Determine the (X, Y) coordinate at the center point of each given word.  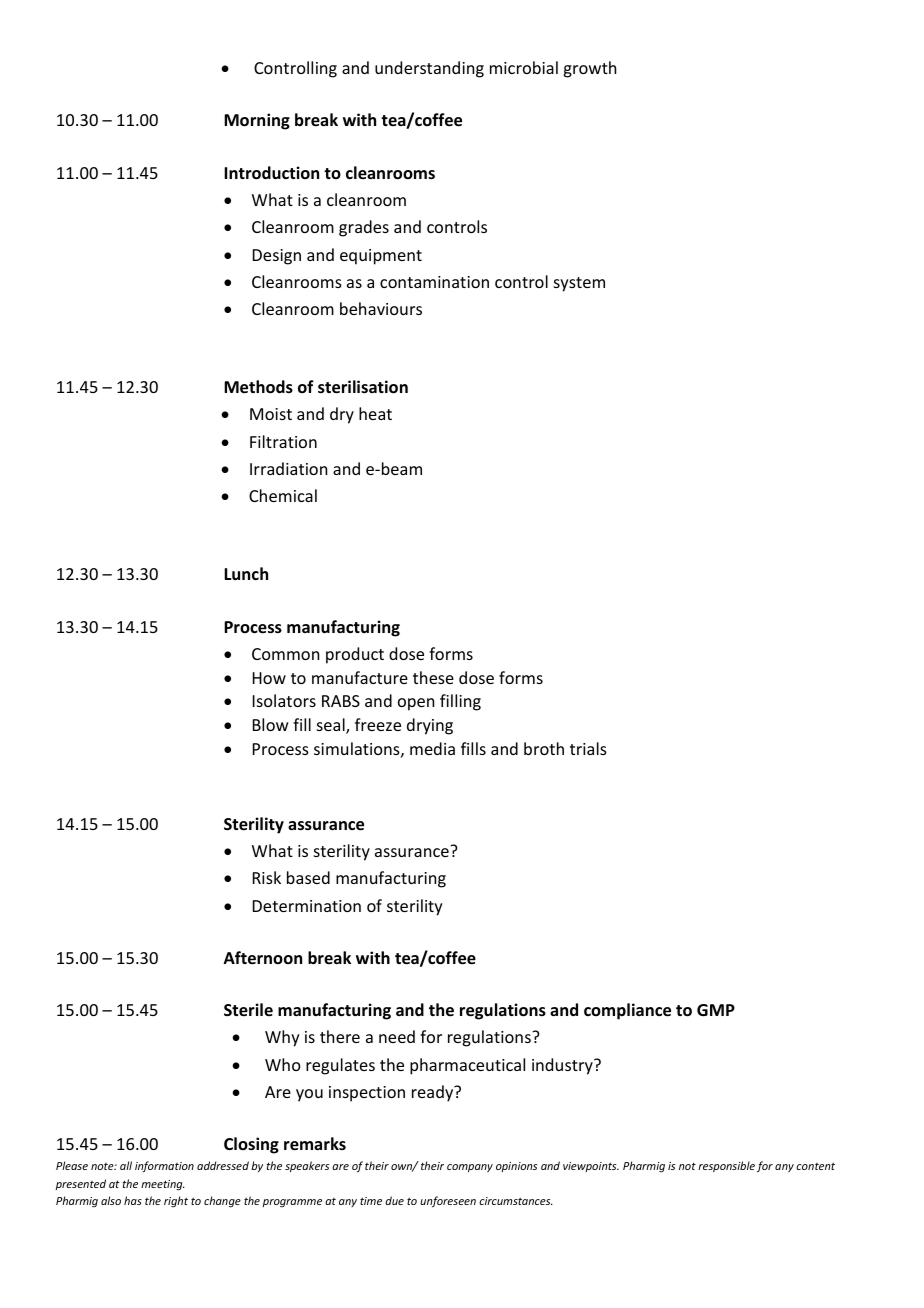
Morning (257, 121)
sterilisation (363, 387)
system (579, 284)
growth (589, 69)
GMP (716, 1010)
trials (588, 748)
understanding (429, 69)
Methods (258, 387)
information (164, 1166)
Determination (307, 906)
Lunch (246, 573)
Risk (267, 877)
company (470, 1168)
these (433, 677)
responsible (726, 1166)
